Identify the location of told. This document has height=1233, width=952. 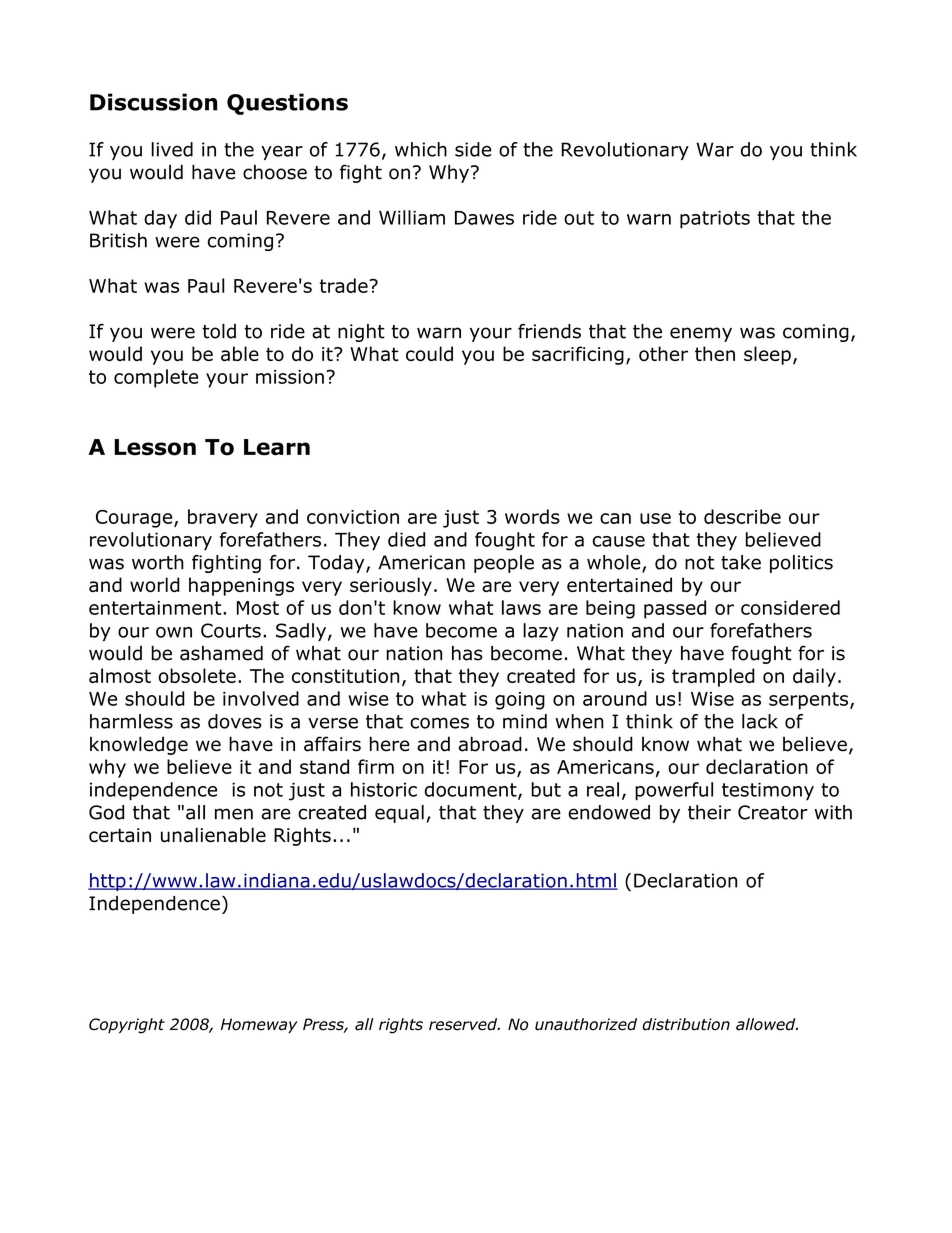
(219, 331).
